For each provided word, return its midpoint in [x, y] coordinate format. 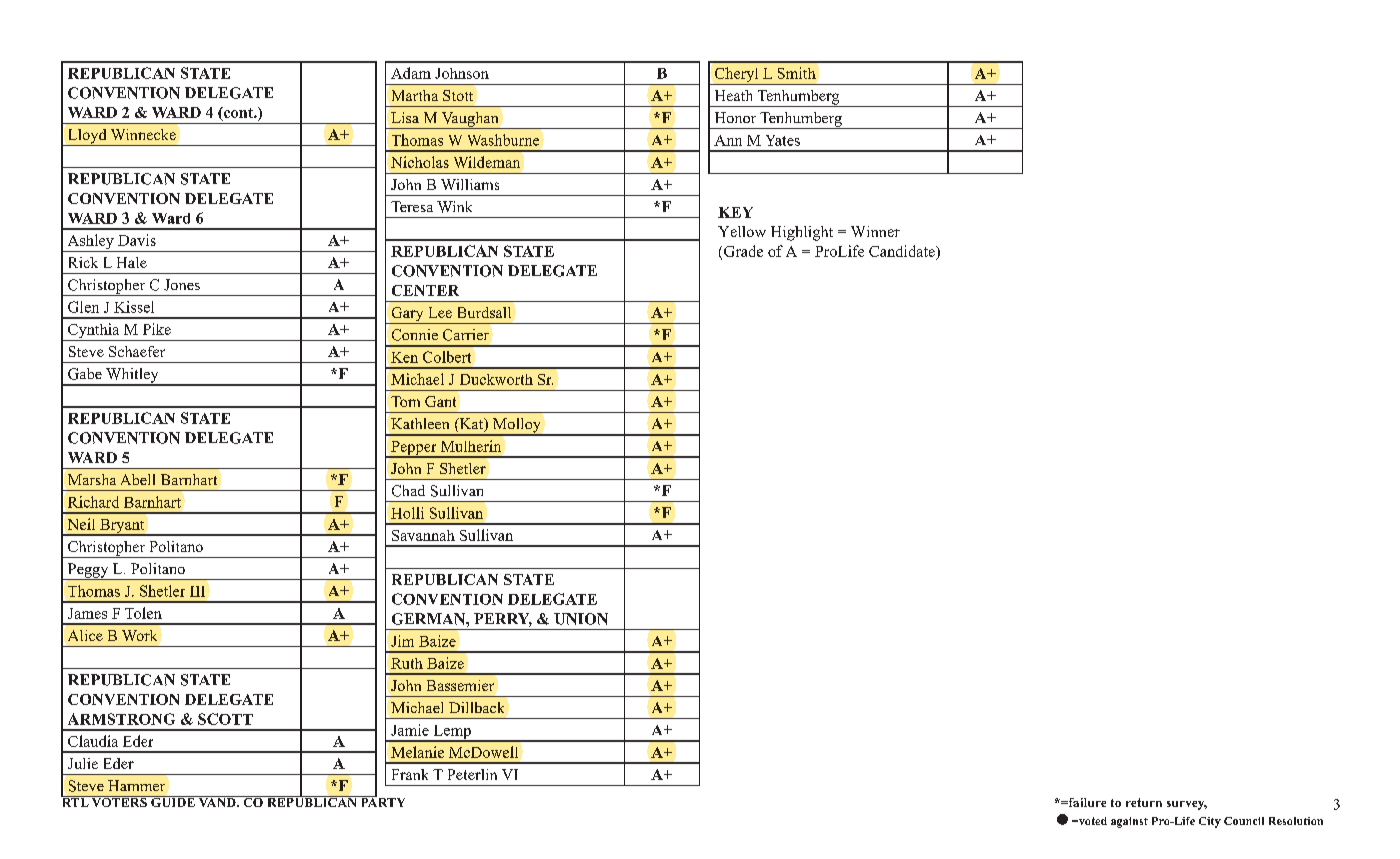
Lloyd [87, 137]
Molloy [517, 426]
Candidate [903, 251]
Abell [138, 479]
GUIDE [173, 801]
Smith [797, 73]
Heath [733, 95]
